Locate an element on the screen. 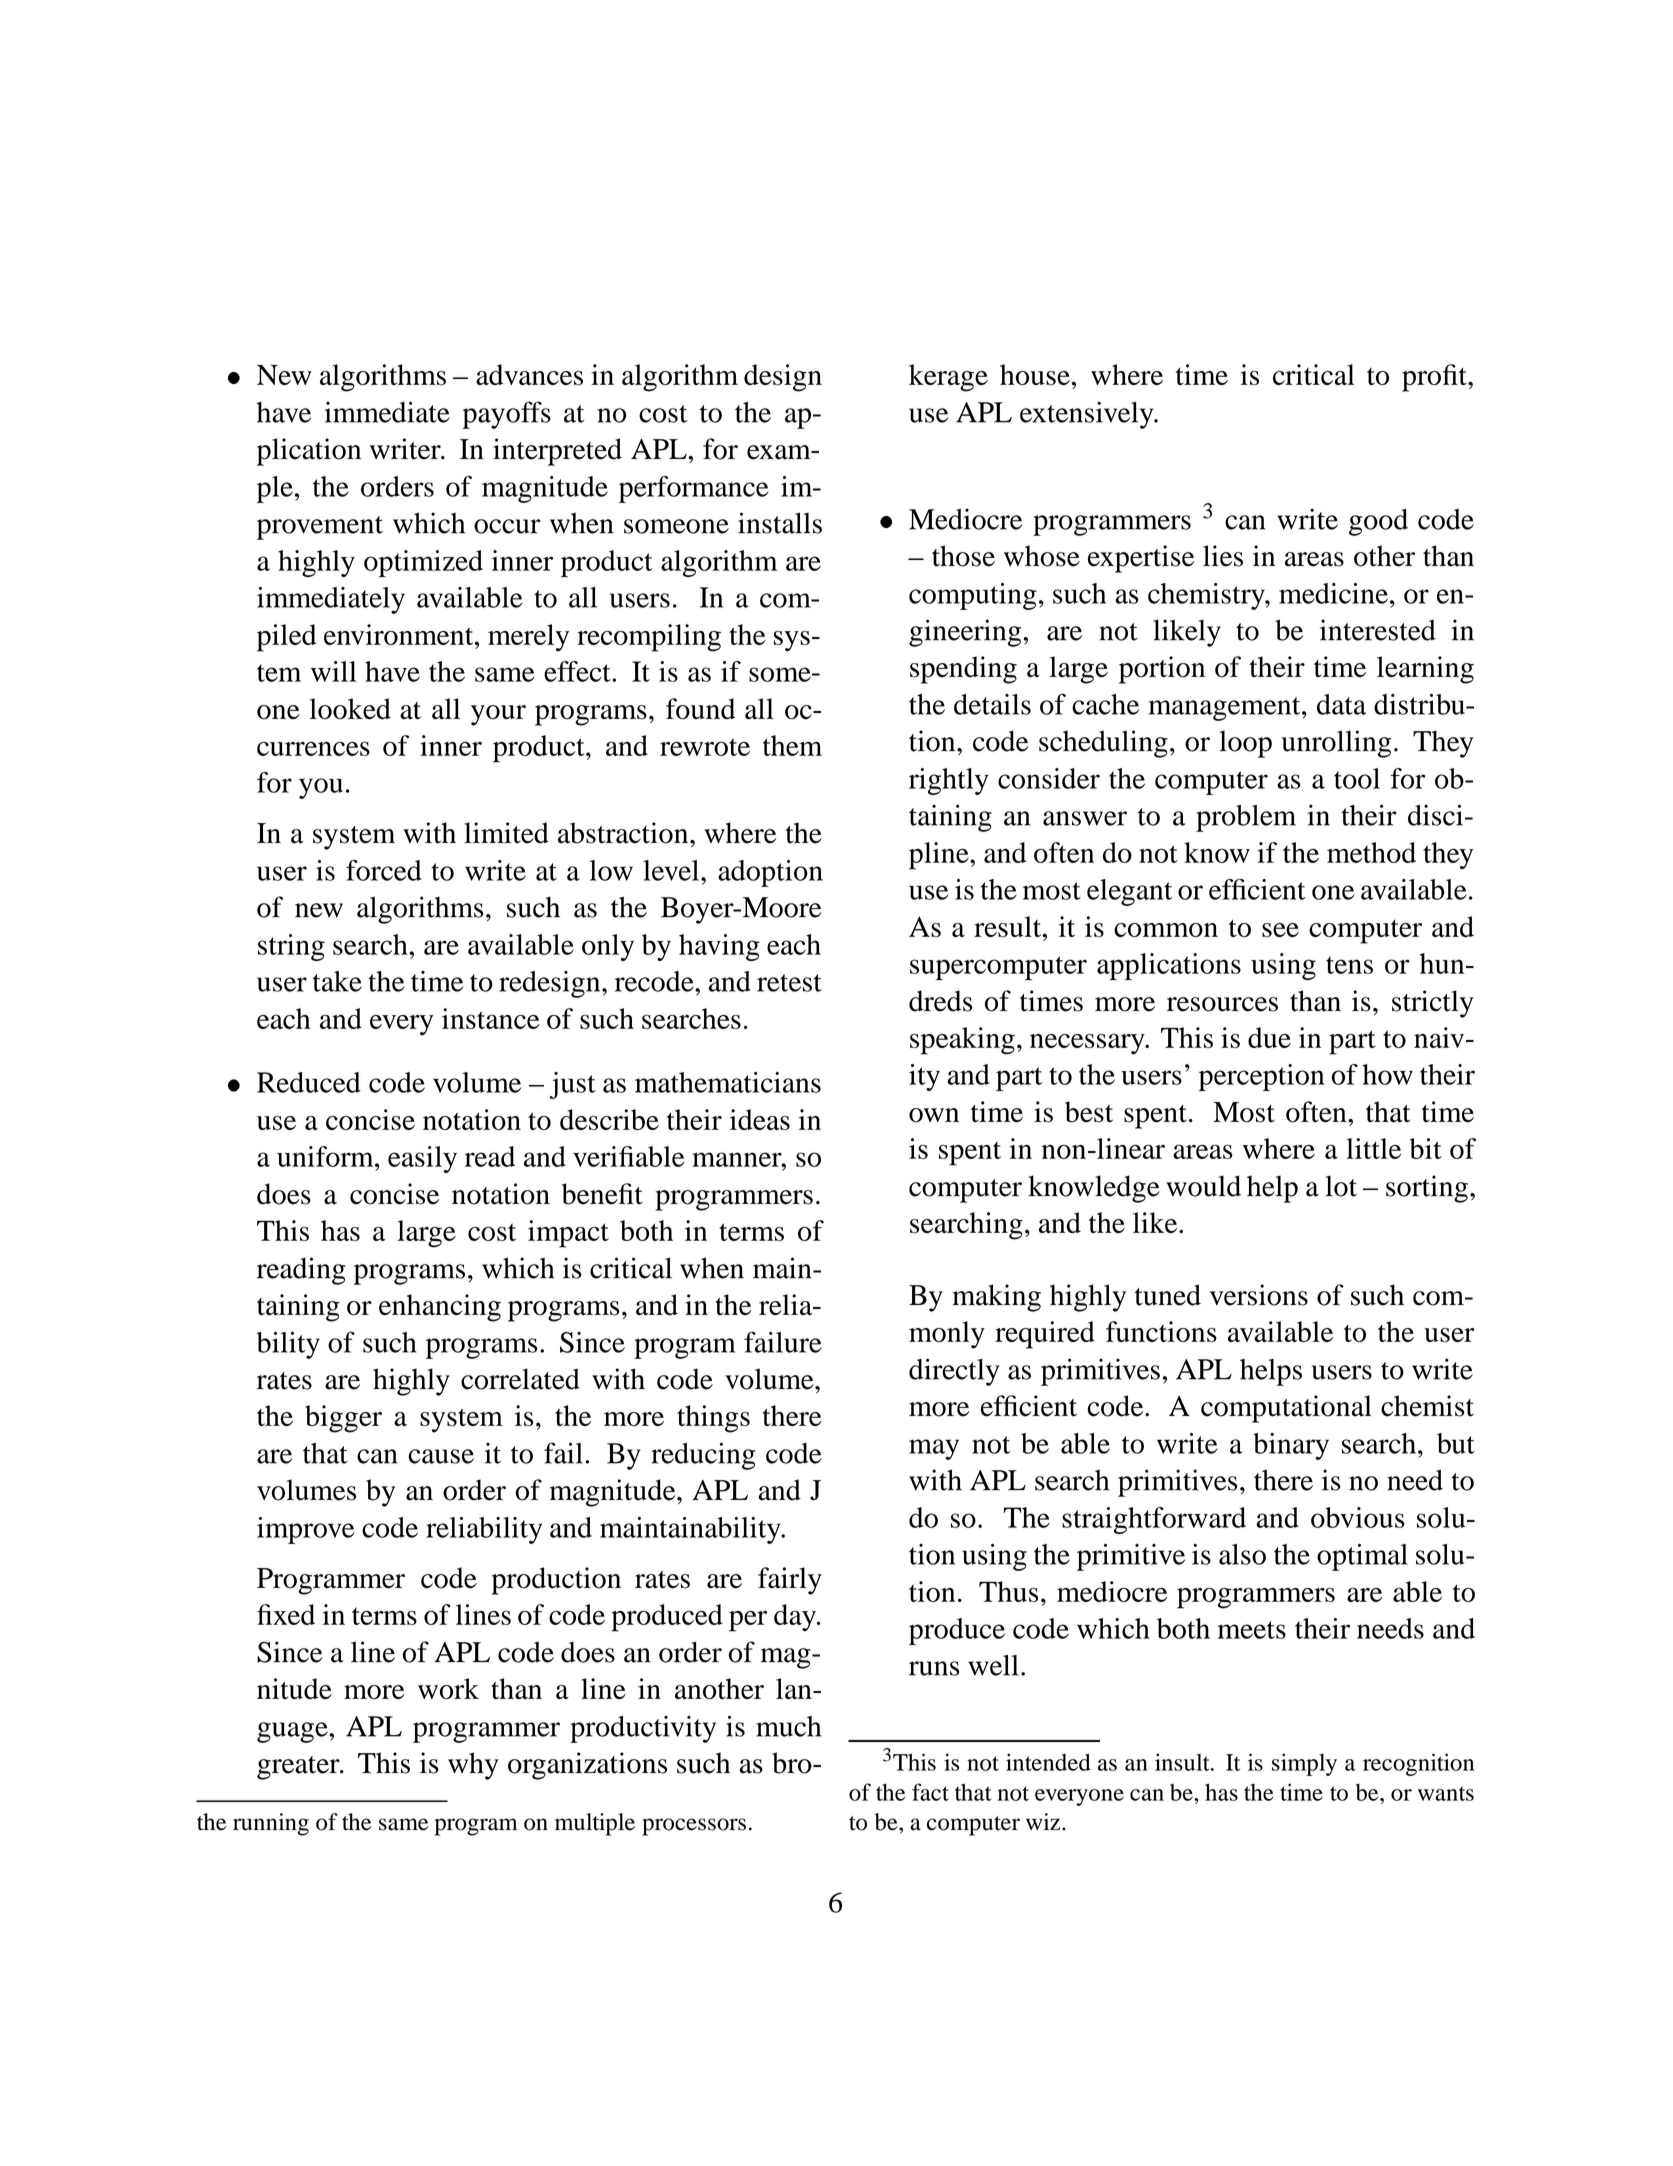 The image size is (1673, 2166). versions is located at coordinates (1259, 1295).
